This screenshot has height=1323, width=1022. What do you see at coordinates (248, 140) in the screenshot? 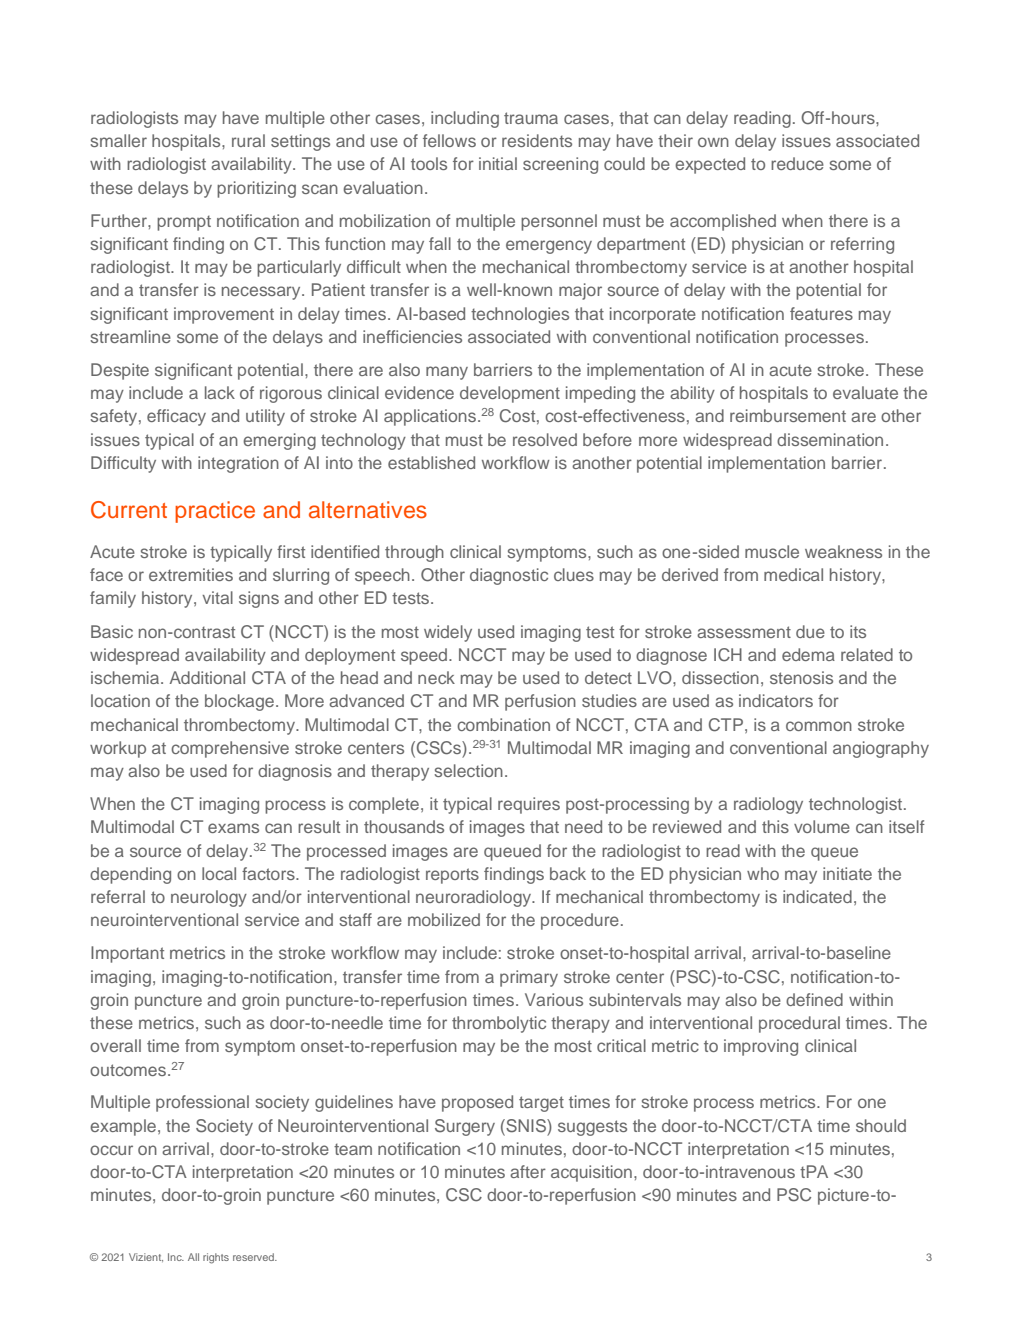
I see `rural` at bounding box center [248, 140].
